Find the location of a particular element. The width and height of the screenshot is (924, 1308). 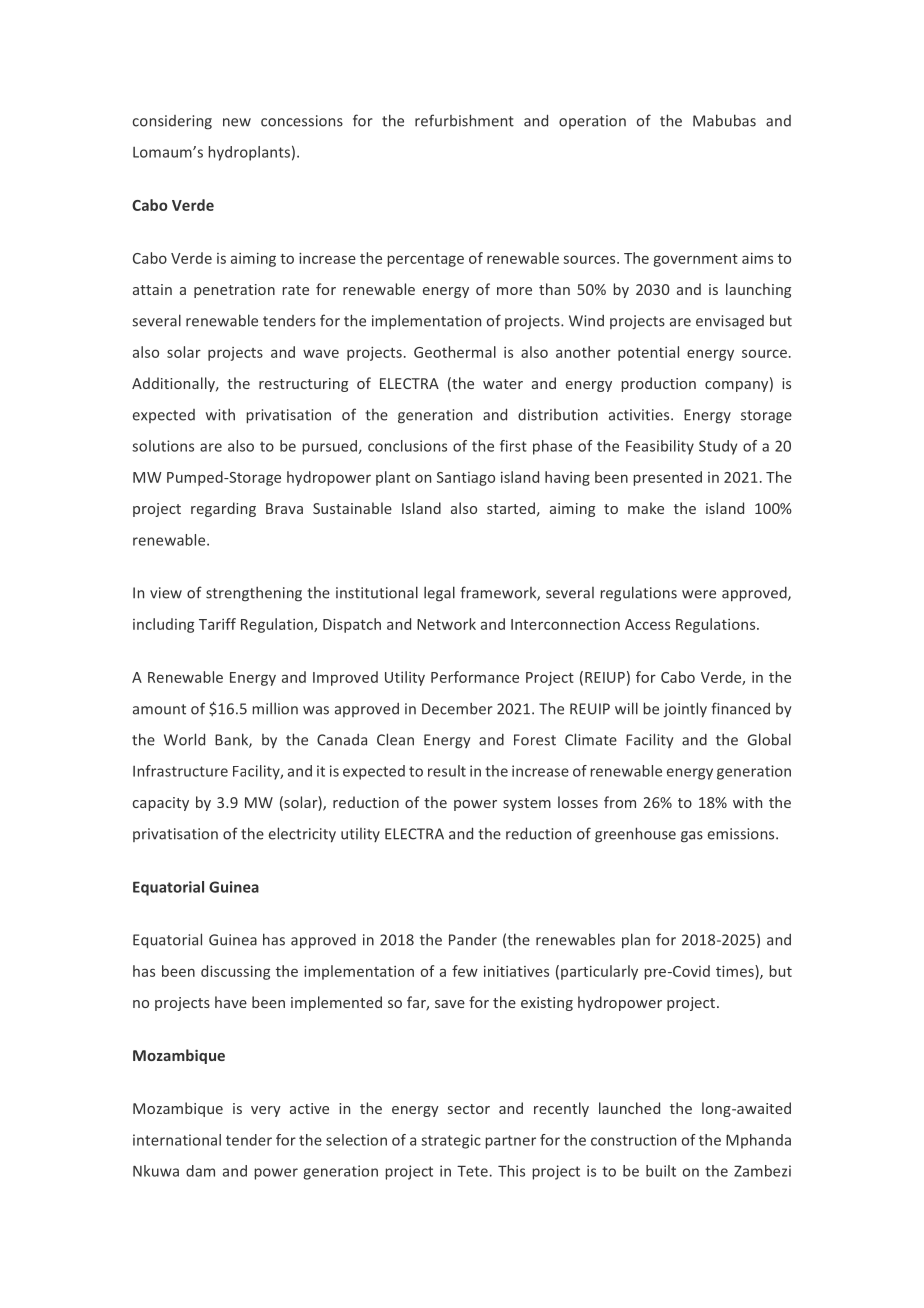

sector is located at coordinates (469, 1109).
